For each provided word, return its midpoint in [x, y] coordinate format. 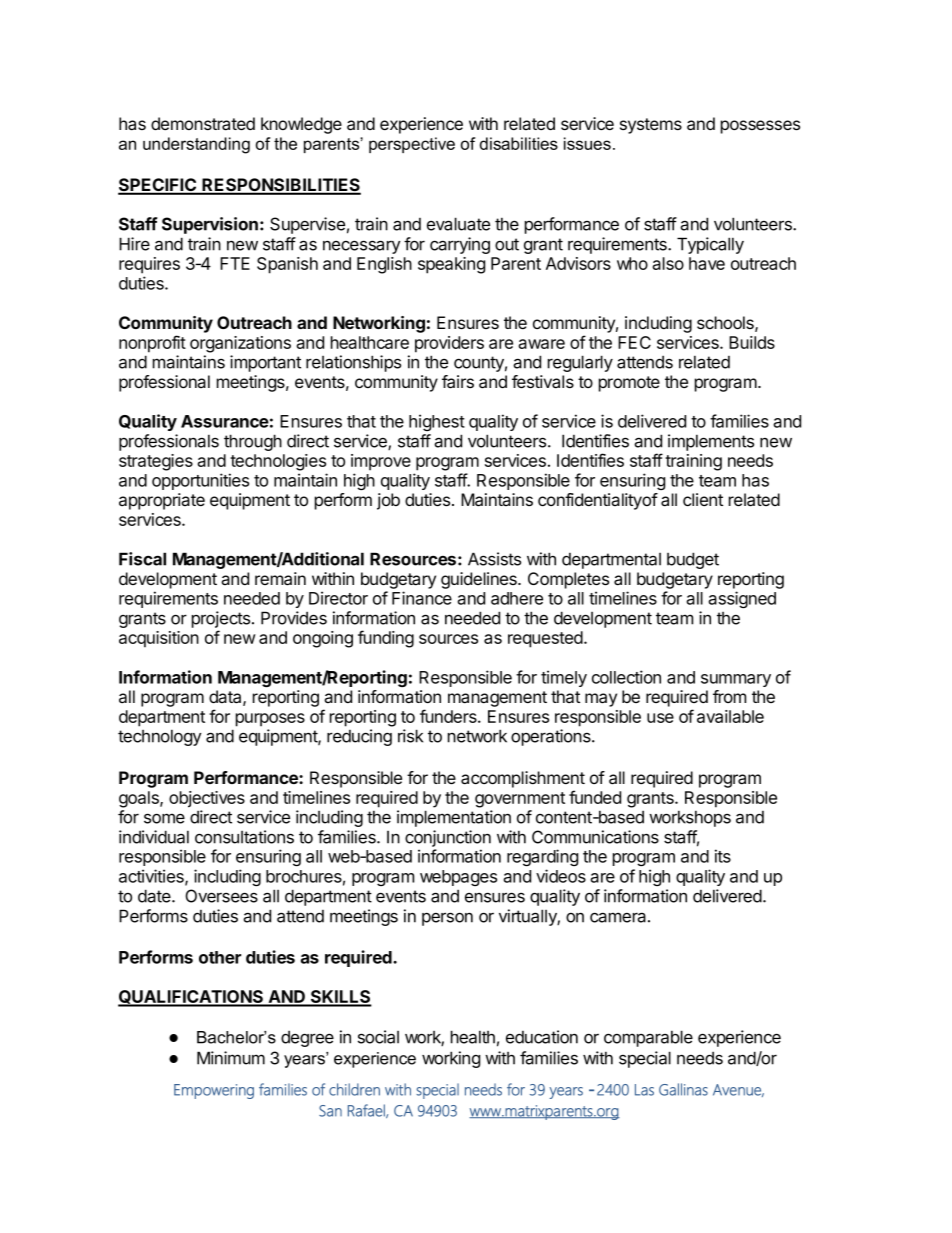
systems [651, 126]
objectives [207, 799]
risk [410, 736]
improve [381, 462]
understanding [196, 145]
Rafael [367, 1111]
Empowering [214, 1091]
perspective [412, 145]
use [660, 718]
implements [711, 442]
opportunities [200, 481]
